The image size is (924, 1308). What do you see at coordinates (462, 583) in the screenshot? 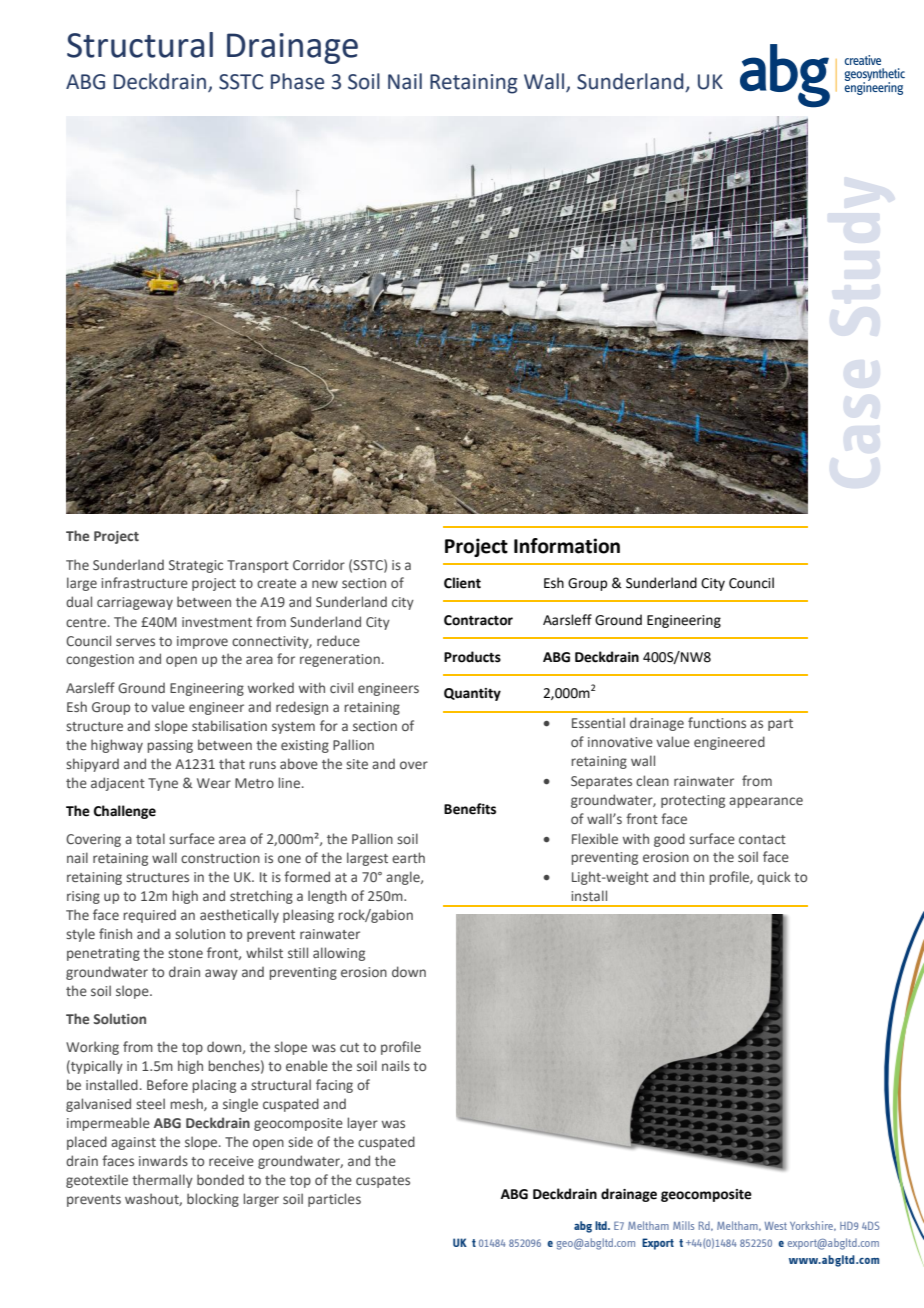
I see `Client` at bounding box center [462, 583].
